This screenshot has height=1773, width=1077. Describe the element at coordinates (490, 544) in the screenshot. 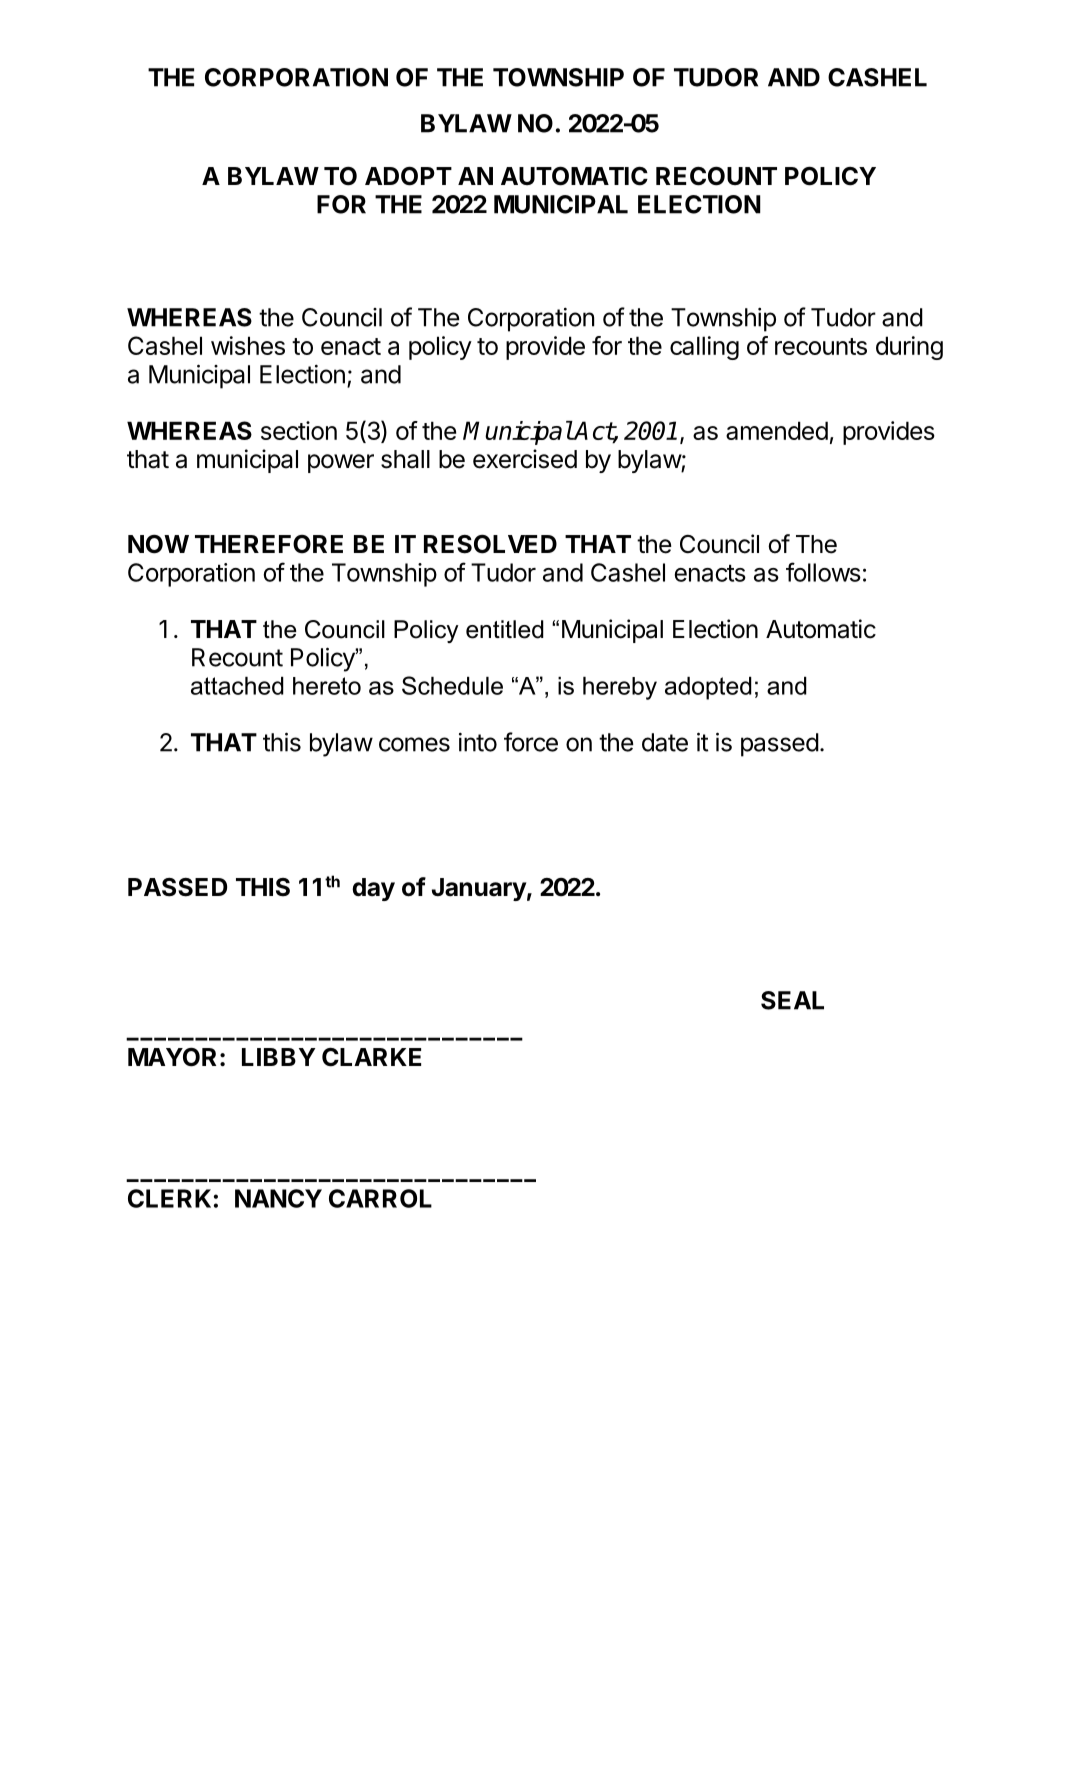

I see `RESOLVED` at that location.
